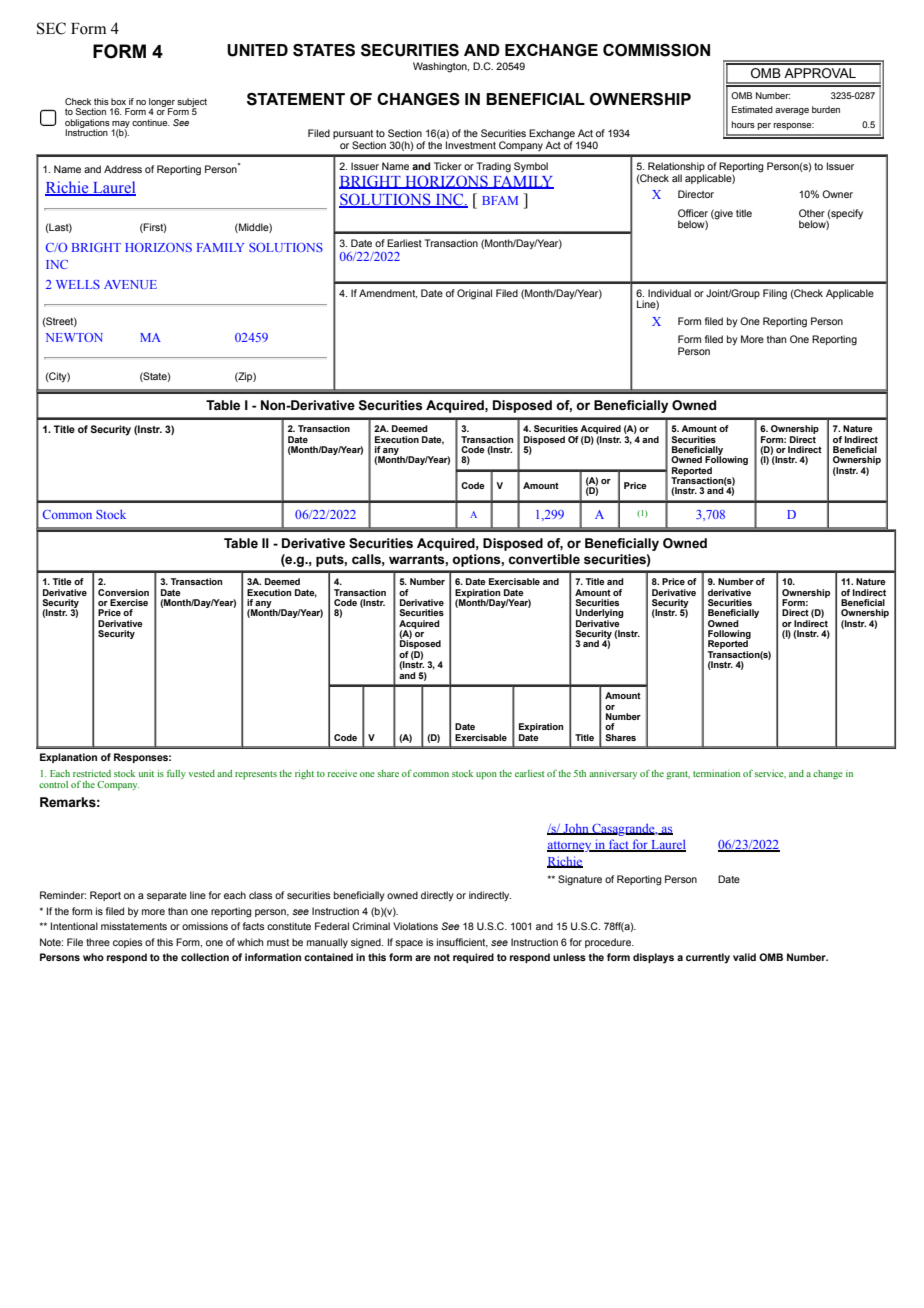 The image size is (924, 1308). Describe the element at coordinates (128, 943) in the page. I see `copies` at that location.
